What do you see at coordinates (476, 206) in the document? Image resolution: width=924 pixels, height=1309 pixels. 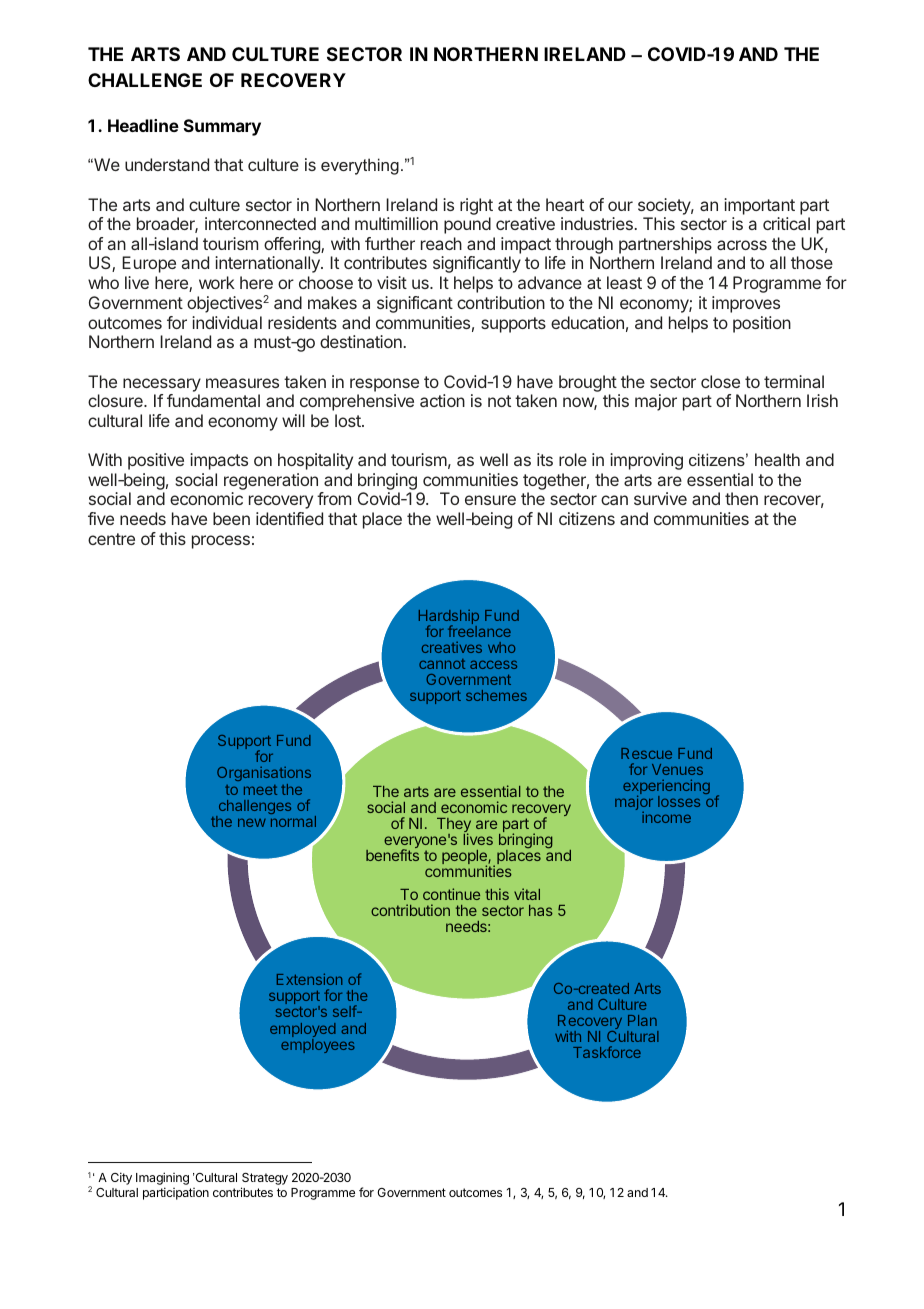 I see `right` at bounding box center [476, 206].
